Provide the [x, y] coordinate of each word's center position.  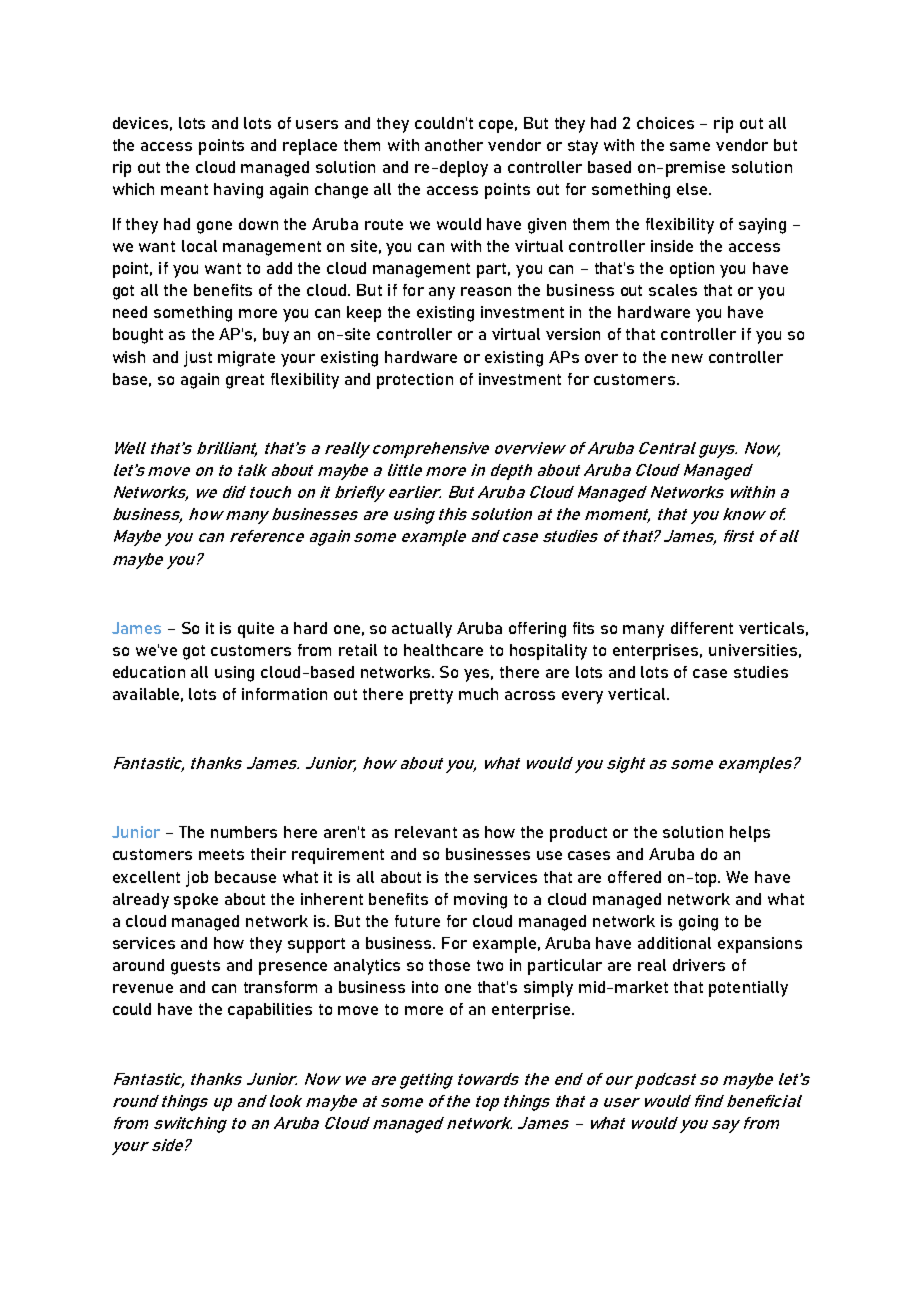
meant [184, 189]
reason [486, 291]
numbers [244, 832]
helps [750, 834]
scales [673, 290]
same [690, 146]
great [245, 381]
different [702, 628]
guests [195, 967]
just [198, 359]
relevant [426, 832]
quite [256, 630]
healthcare [443, 650]
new [687, 358]
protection [415, 381]
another [454, 145]
